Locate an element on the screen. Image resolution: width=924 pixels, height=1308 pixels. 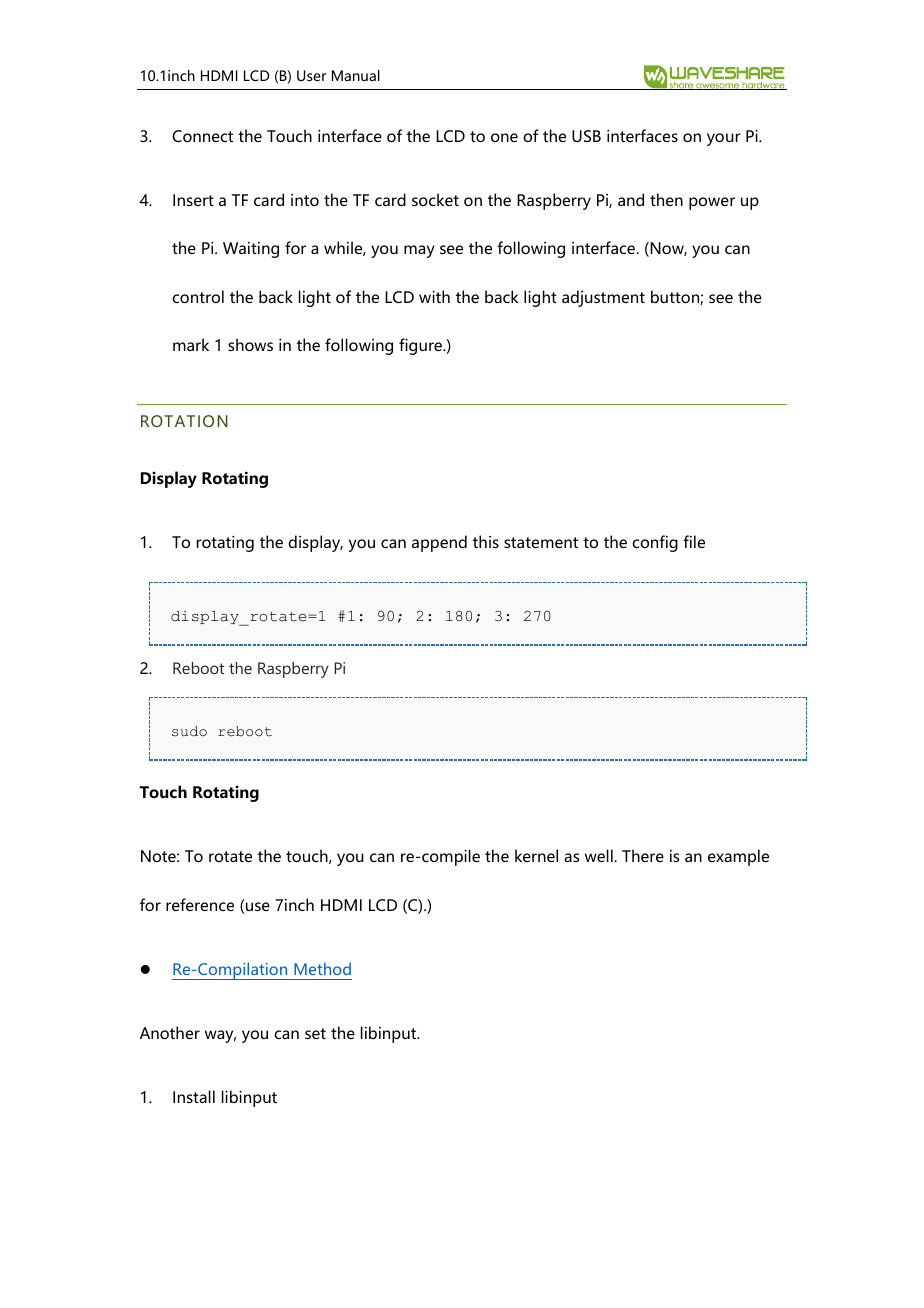
figure is located at coordinates (422, 346).
